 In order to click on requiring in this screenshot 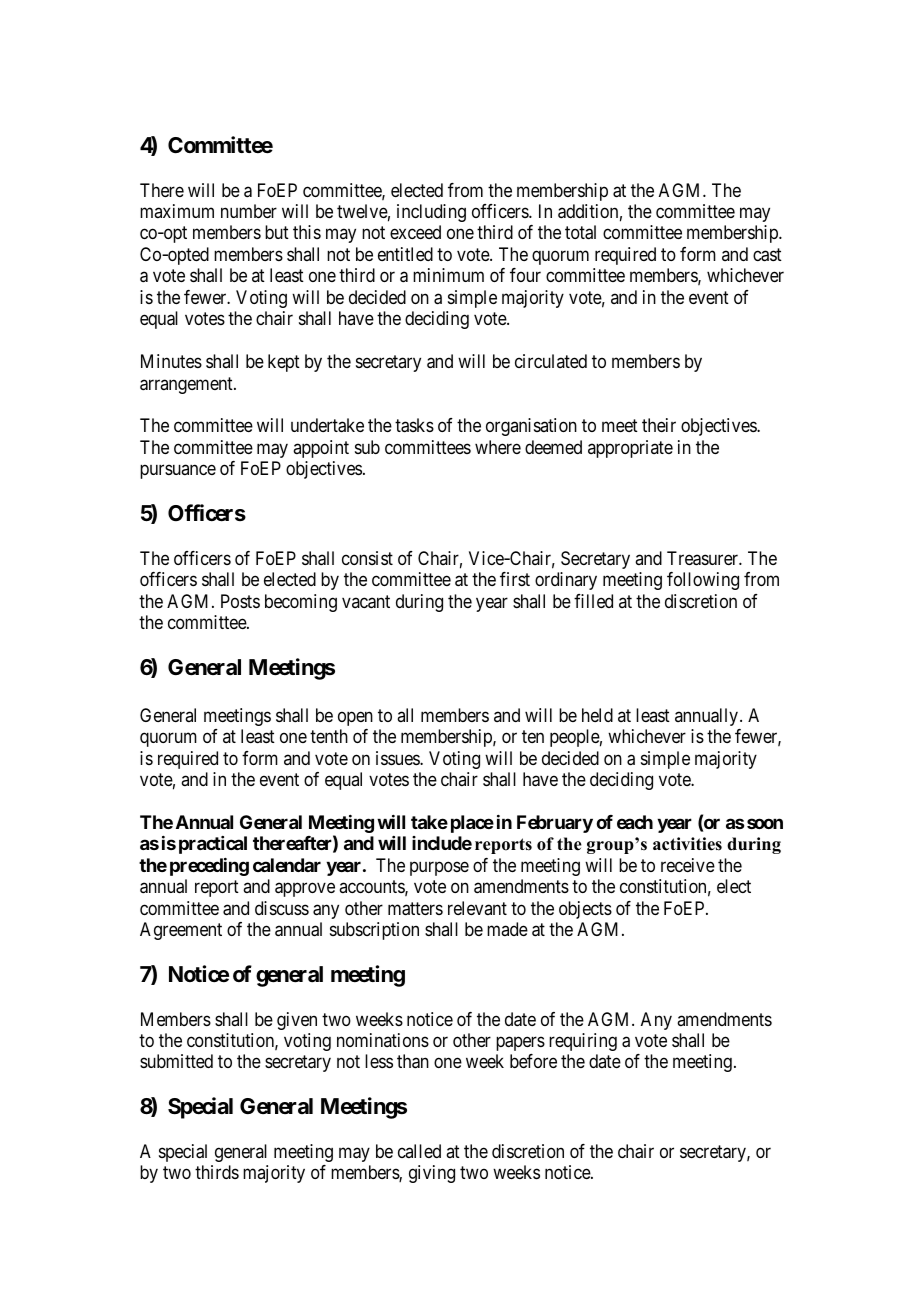, I will do `click(583, 1042)`.
